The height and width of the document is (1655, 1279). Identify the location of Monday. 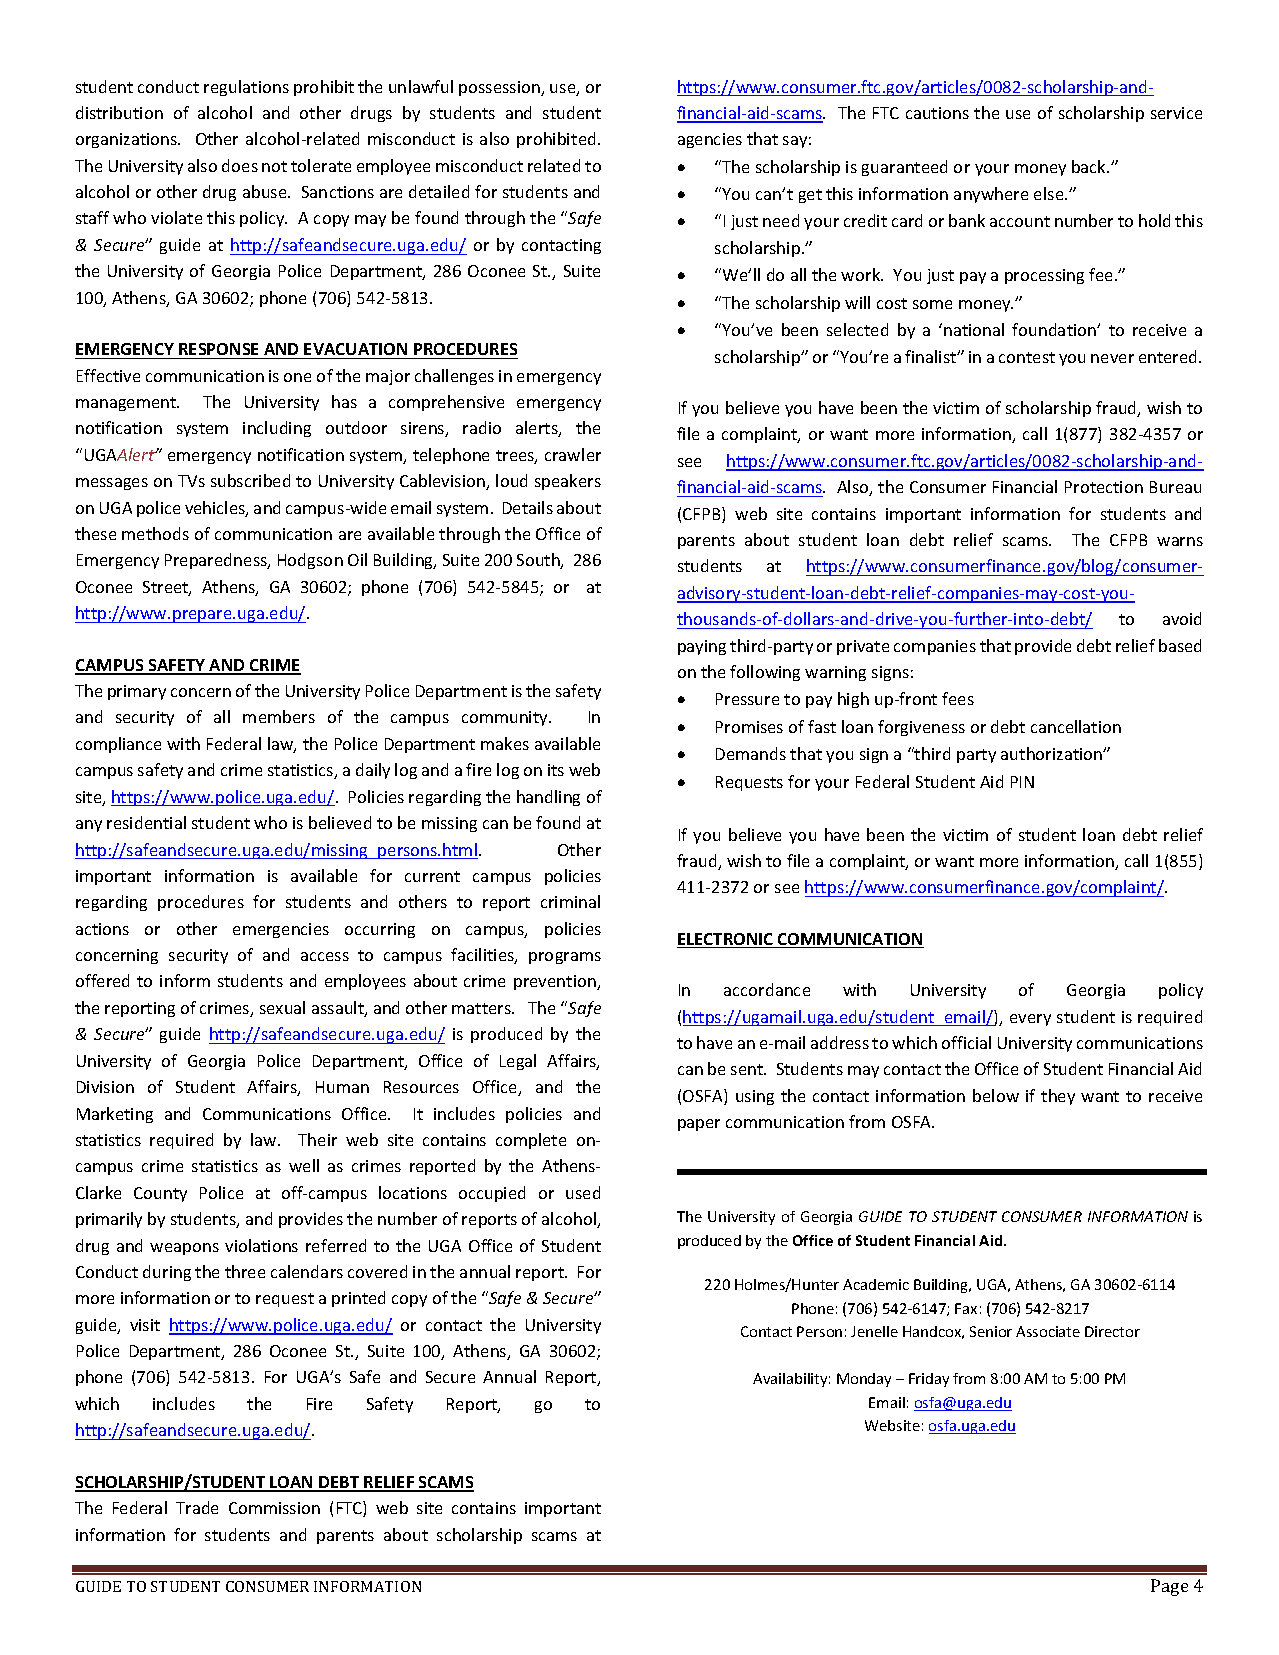
(864, 1380).
